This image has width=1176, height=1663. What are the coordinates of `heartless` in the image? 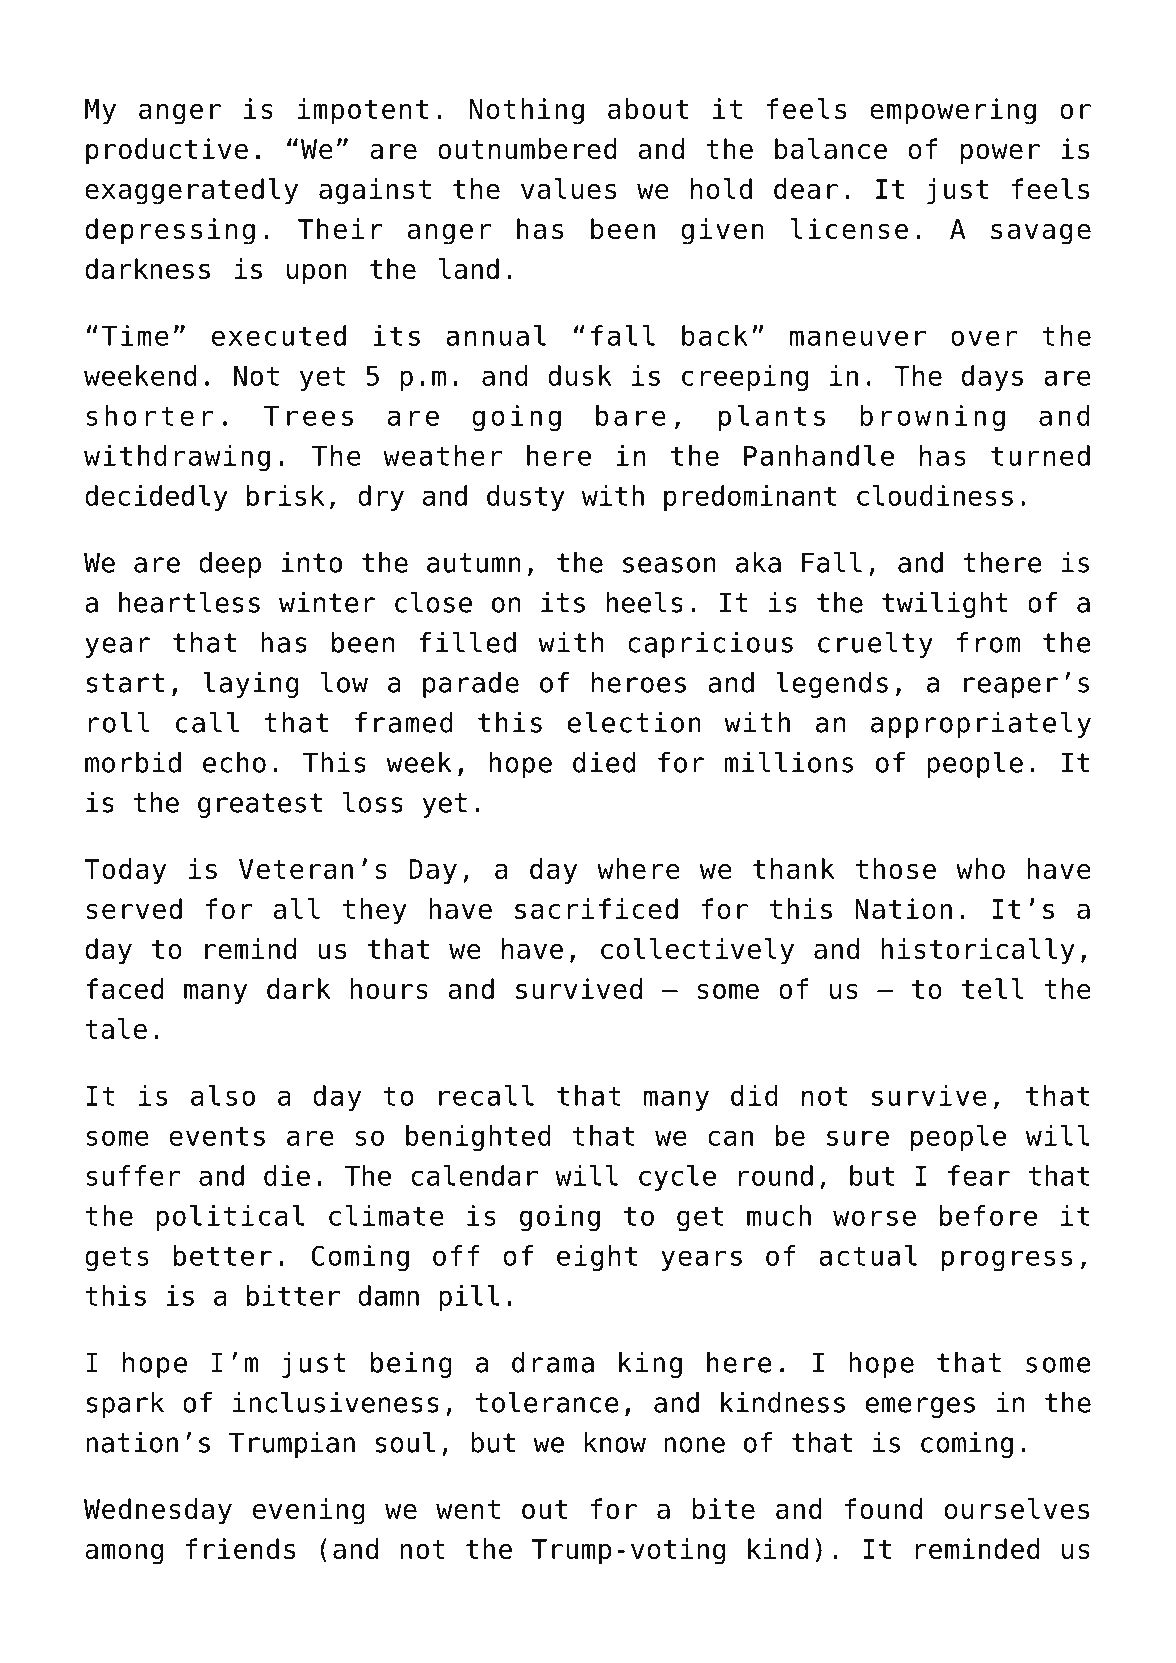 It's located at (189, 602).
